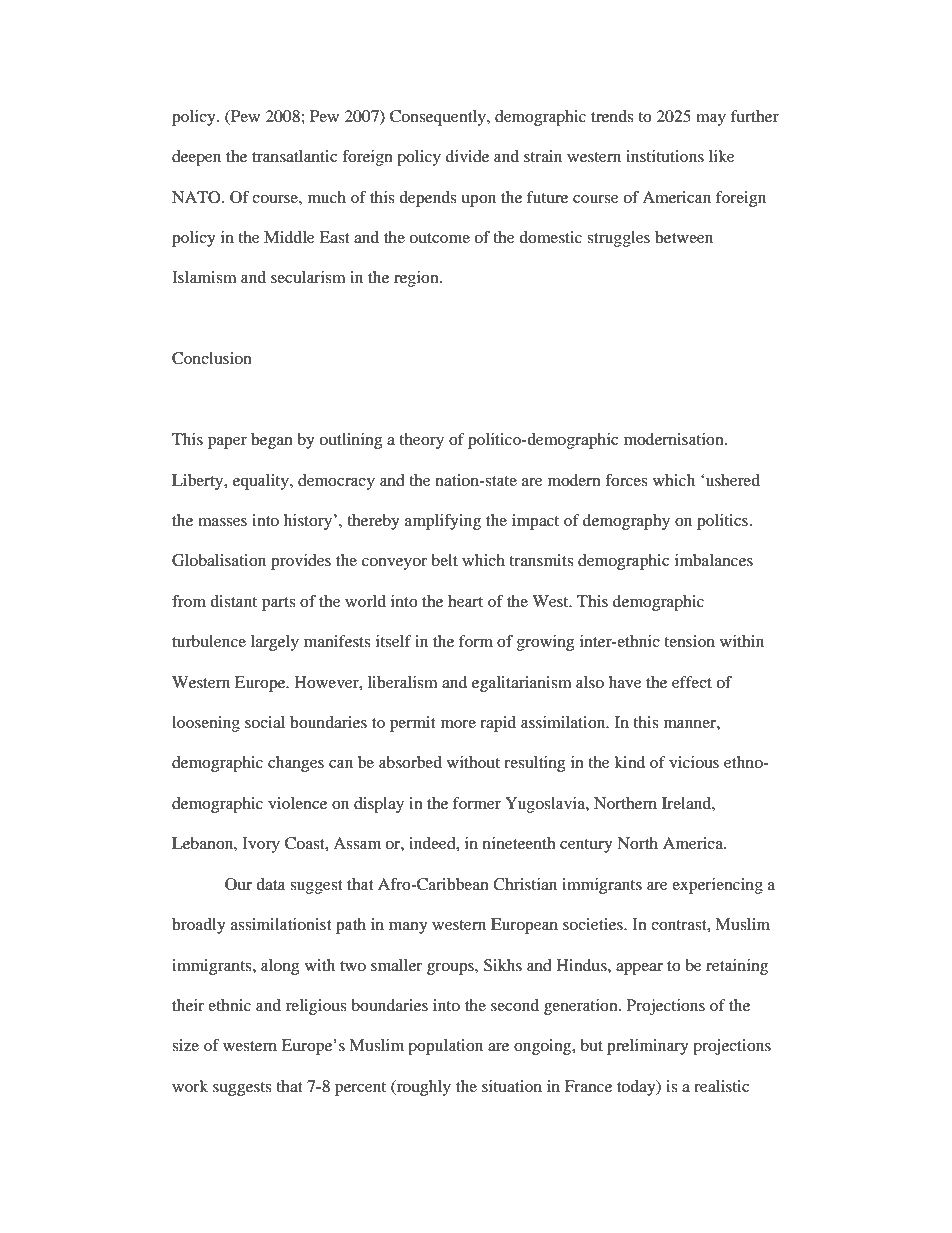 This screenshot has height=1233, width=952. What do you see at coordinates (465, 601) in the screenshot?
I see `heart` at bounding box center [465, 601].
